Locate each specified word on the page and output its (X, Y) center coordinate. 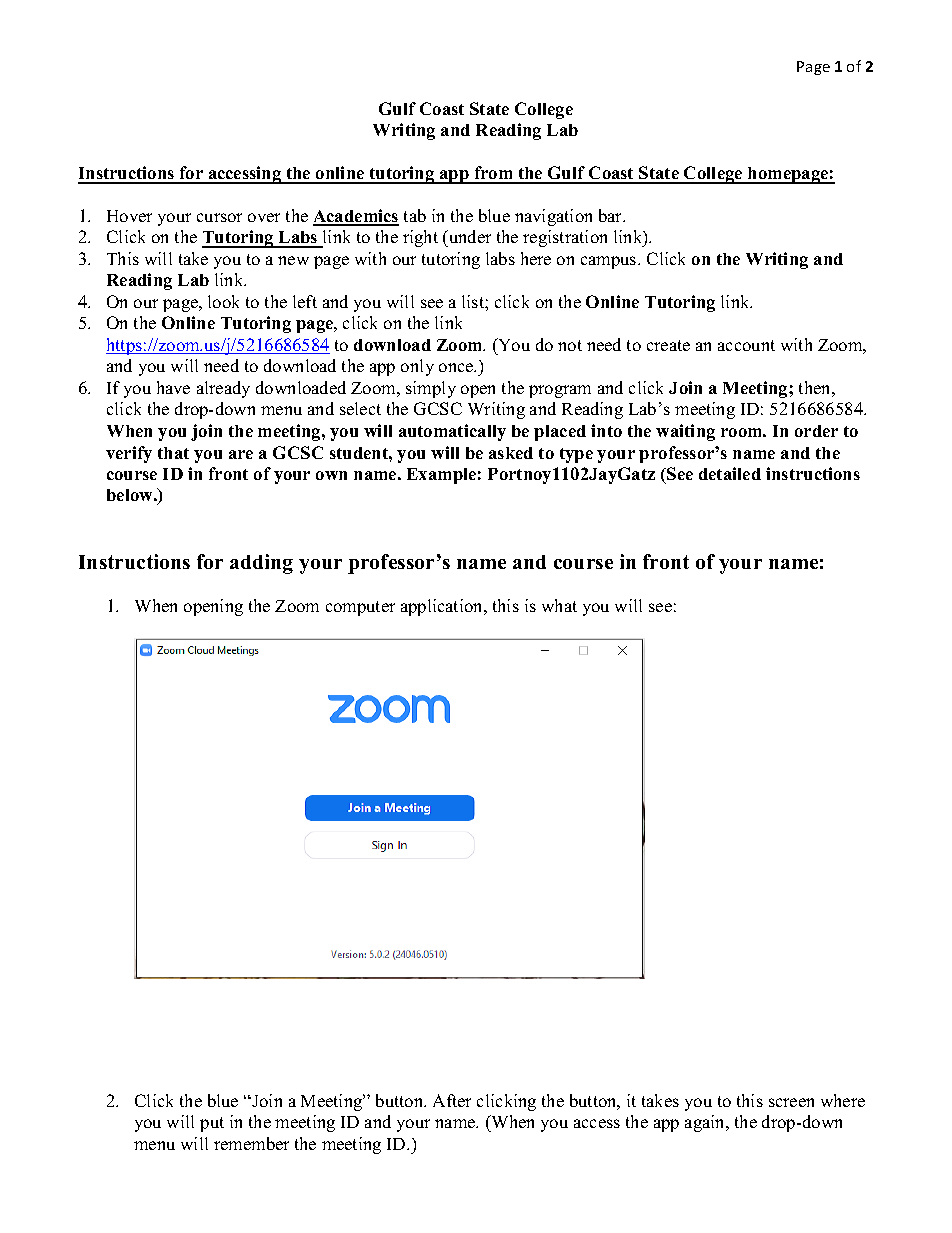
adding (261, 564)
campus (610, 262)
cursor (219, 217)
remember (251, 1143)
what (559, 605)
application (443, 607)
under (469, 238)
